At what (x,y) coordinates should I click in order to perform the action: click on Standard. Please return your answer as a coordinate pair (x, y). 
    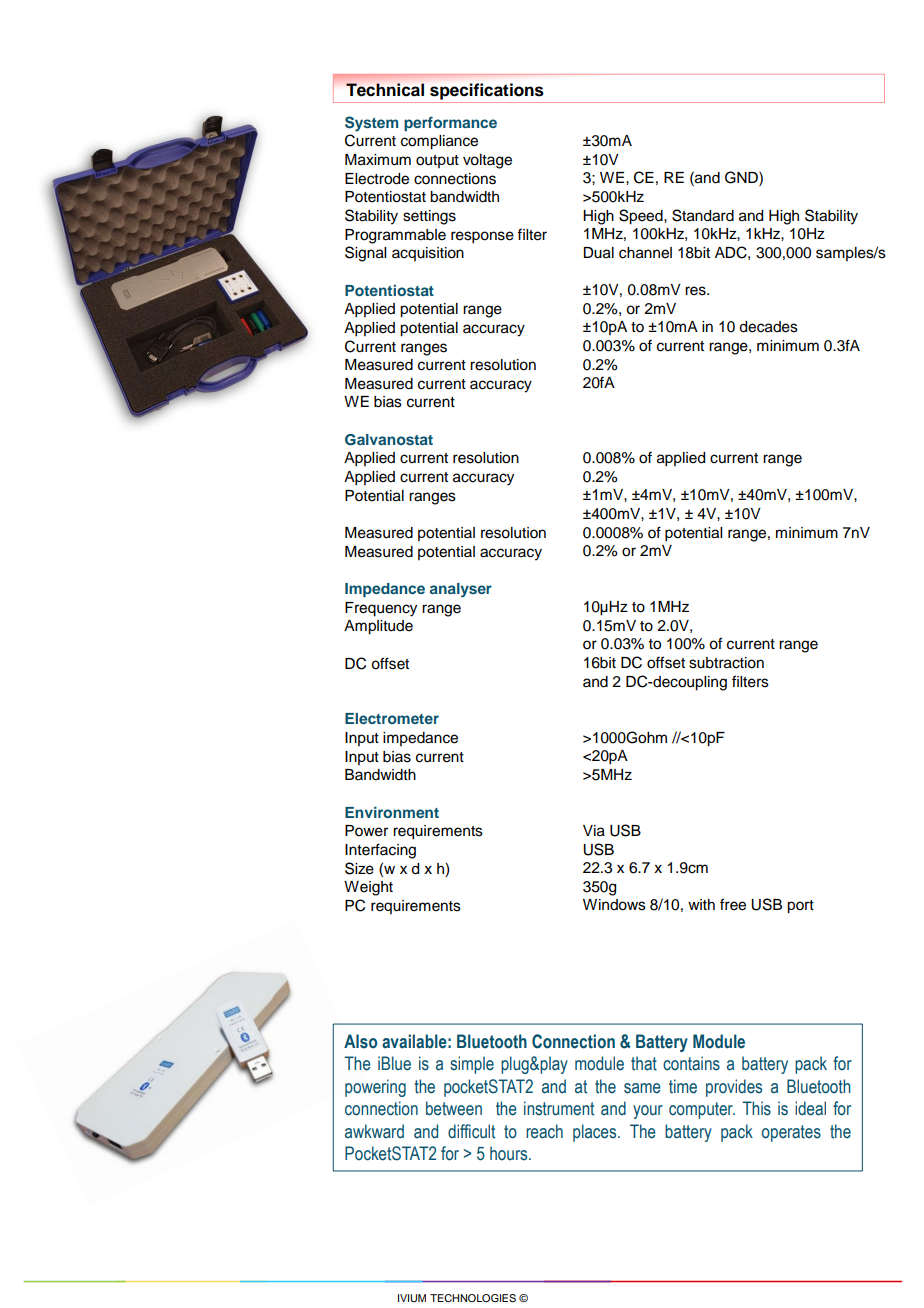
    Looking at the image, I should click on (703, 215).
